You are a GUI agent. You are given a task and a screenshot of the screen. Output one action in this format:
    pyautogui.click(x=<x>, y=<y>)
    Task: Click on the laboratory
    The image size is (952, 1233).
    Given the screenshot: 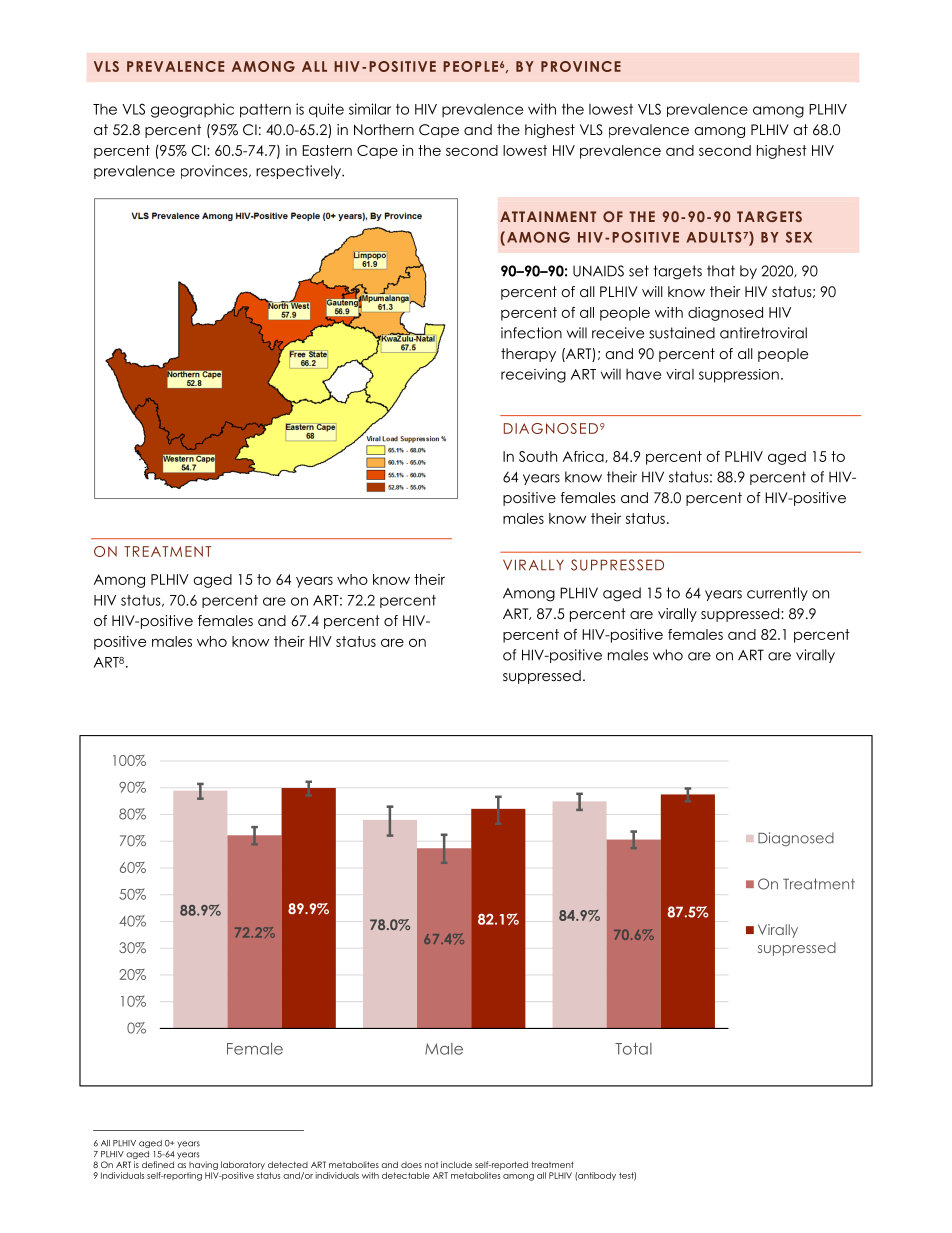 What is the action you would take?
    pyautogui.click(x=243, y=1165)
